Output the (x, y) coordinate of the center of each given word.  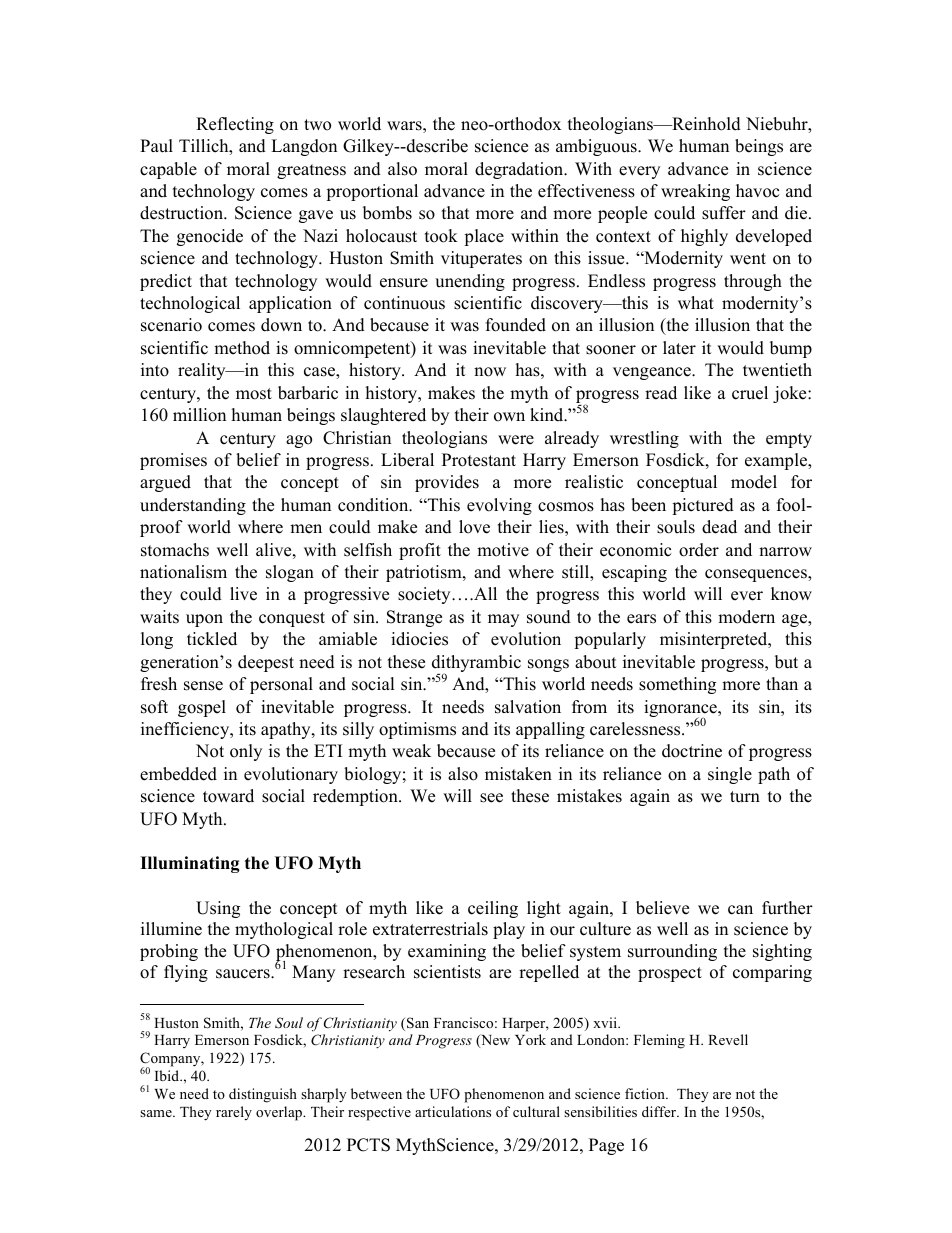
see (491, 798)
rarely (234, 1113)
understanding (193, 506)
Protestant (479, 460)
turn (745, 797)
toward (228, 796)
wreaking (695, 192)
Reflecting (235, 125)
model (754, 482)
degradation (520, 170)
